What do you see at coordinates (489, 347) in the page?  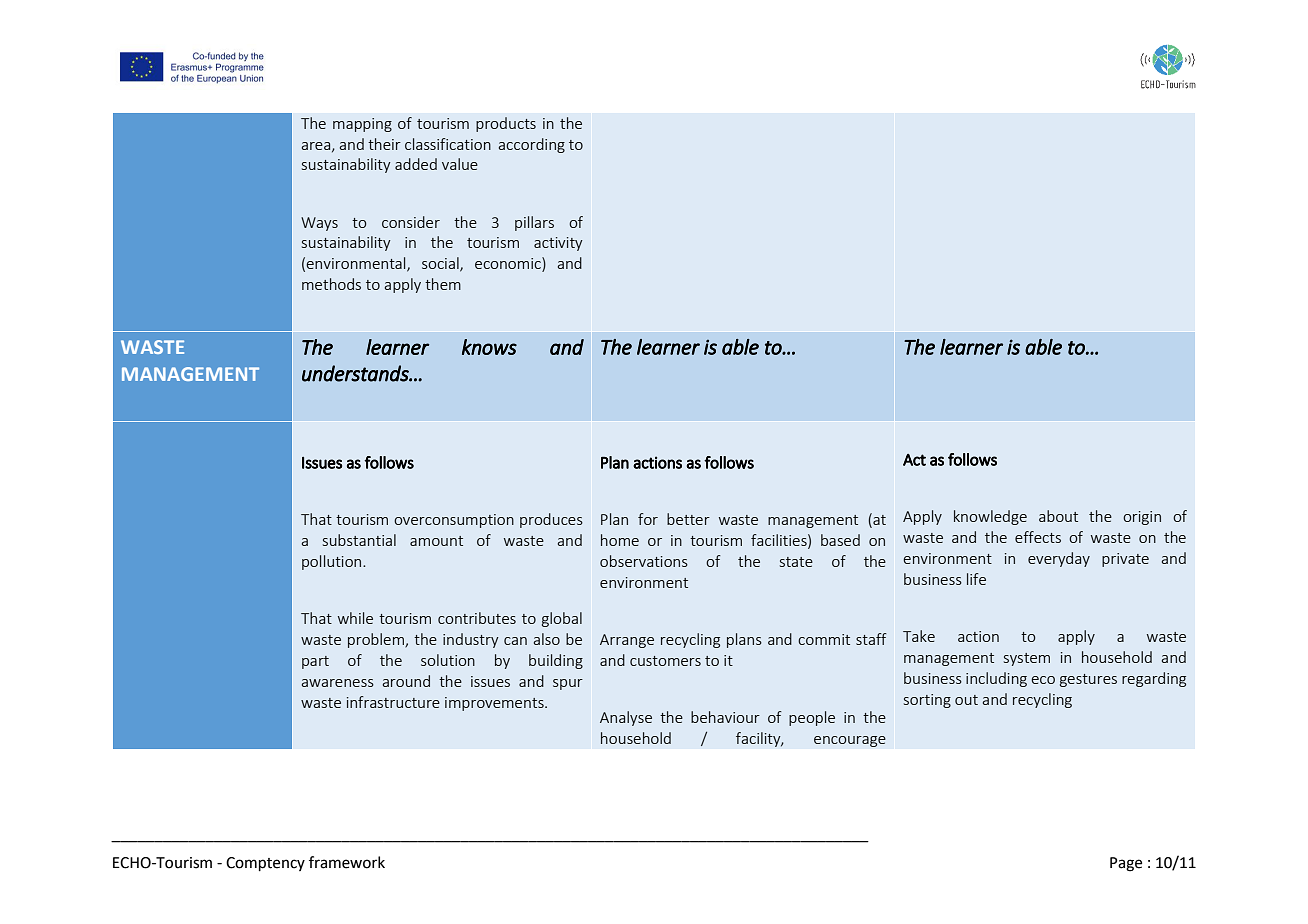 I see `knows` at bounding box center [489, 347].
